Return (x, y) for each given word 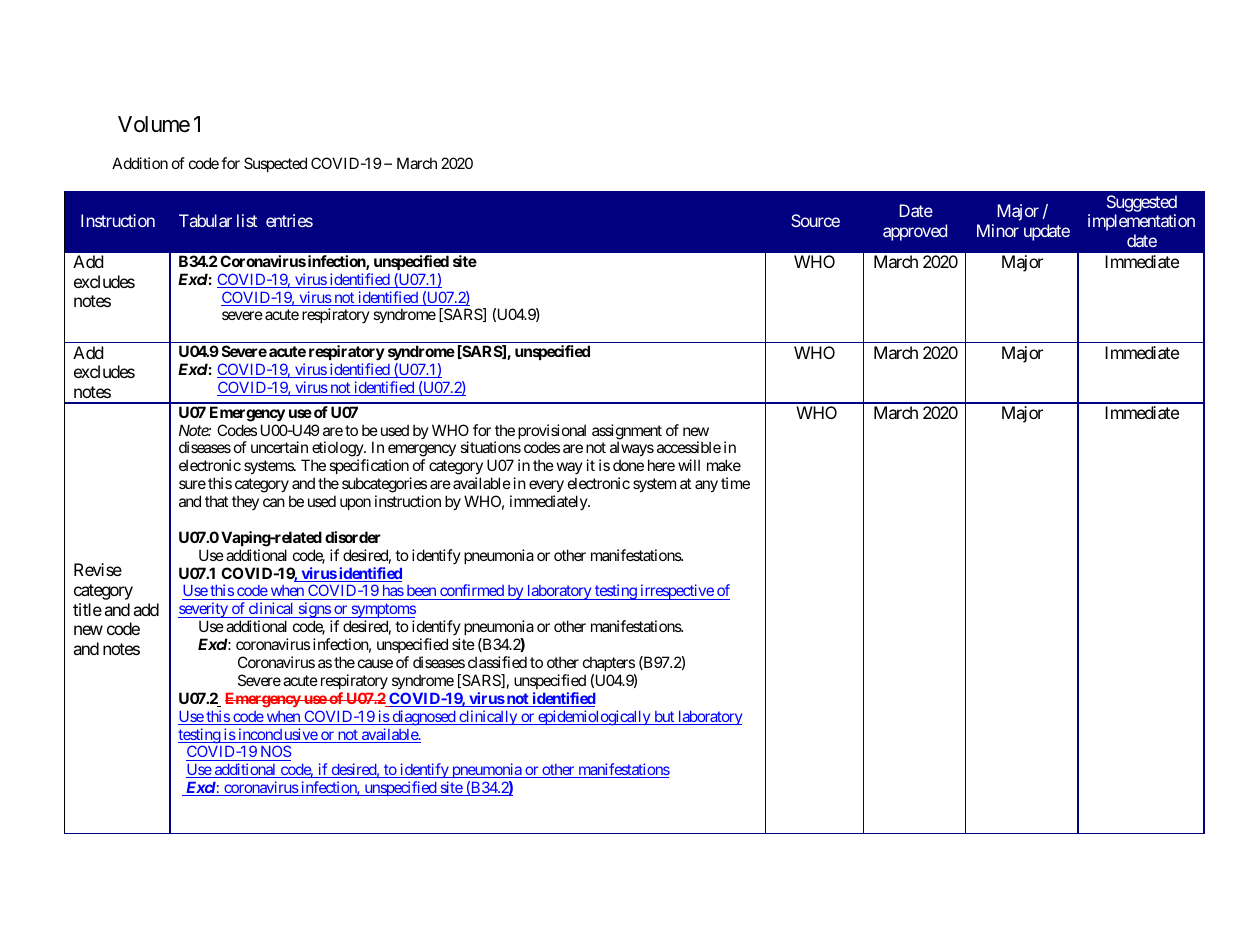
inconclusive (277, 735)
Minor (998, 230)
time (735, 483)
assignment (627, 433)
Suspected (275, 164)
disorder (353, 537)
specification (370, 468)
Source (815, 220)
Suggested (1142, 203)
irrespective (676, 592)
